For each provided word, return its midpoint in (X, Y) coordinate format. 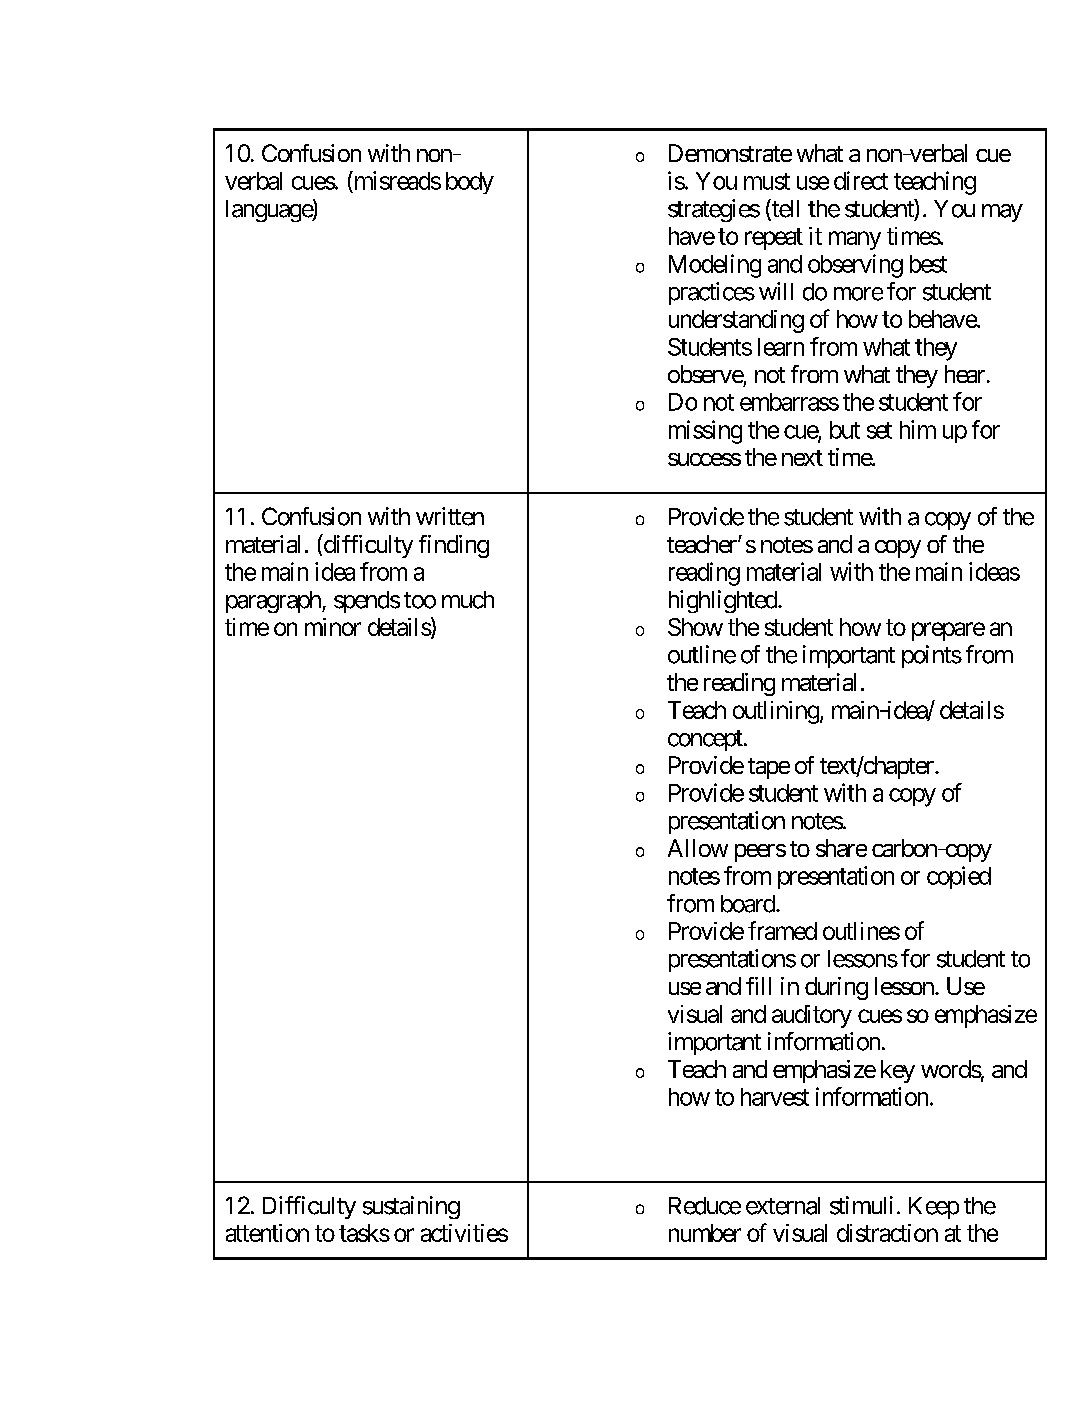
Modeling (715, 266)
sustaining (411, 1207)
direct (861, 180)
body (470, 183)
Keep (934, 1208)
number (705, 1233)
